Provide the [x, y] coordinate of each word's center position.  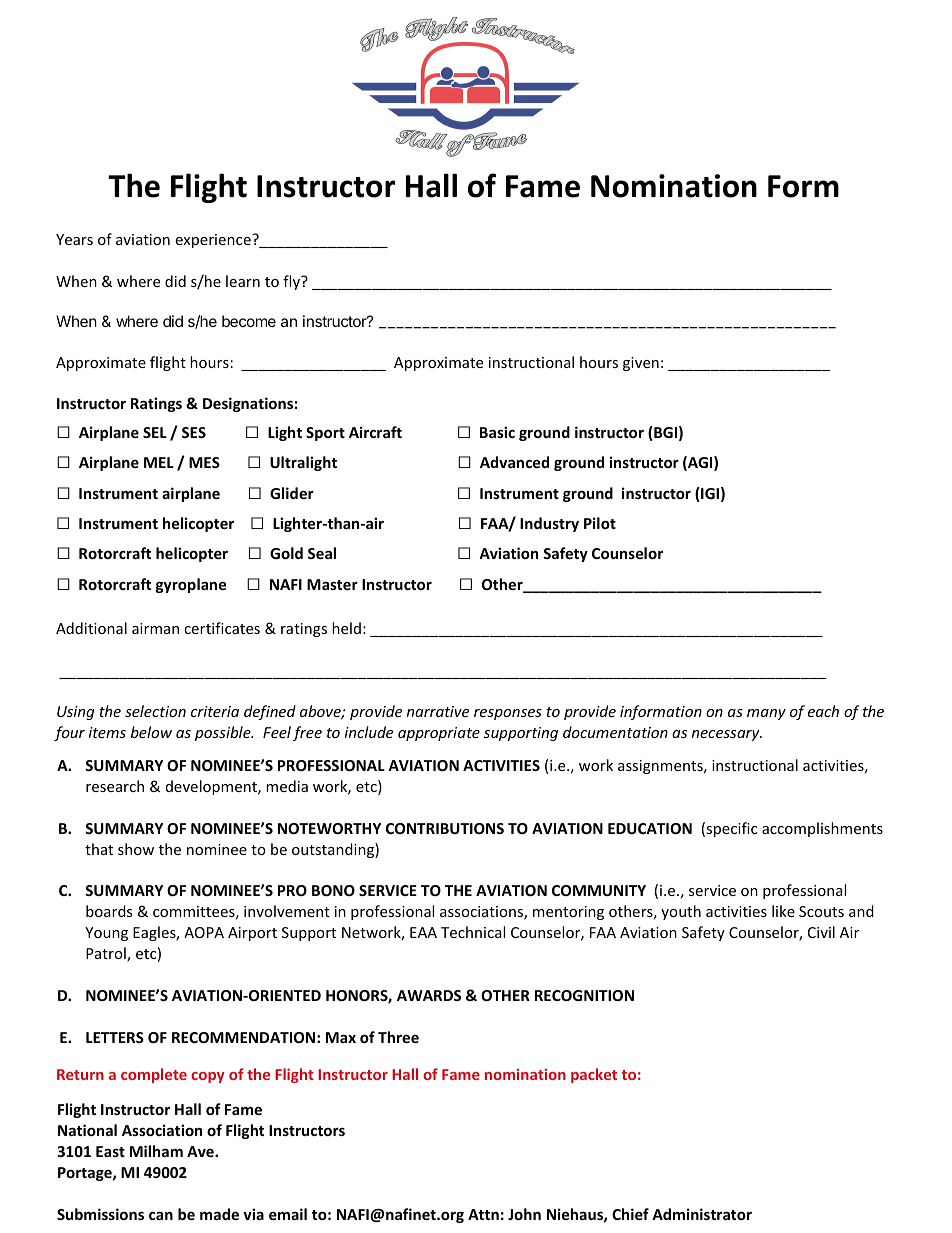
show [136, 849]
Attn [483, 1214]
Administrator [702, 1214]
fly [292, 282]
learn [243, 281]
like [783, 911]
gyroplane [191, 585]
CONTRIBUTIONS [445, 828]
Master [332, 584]
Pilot [600, 523]
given [641, 364]
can [161, 1216]
